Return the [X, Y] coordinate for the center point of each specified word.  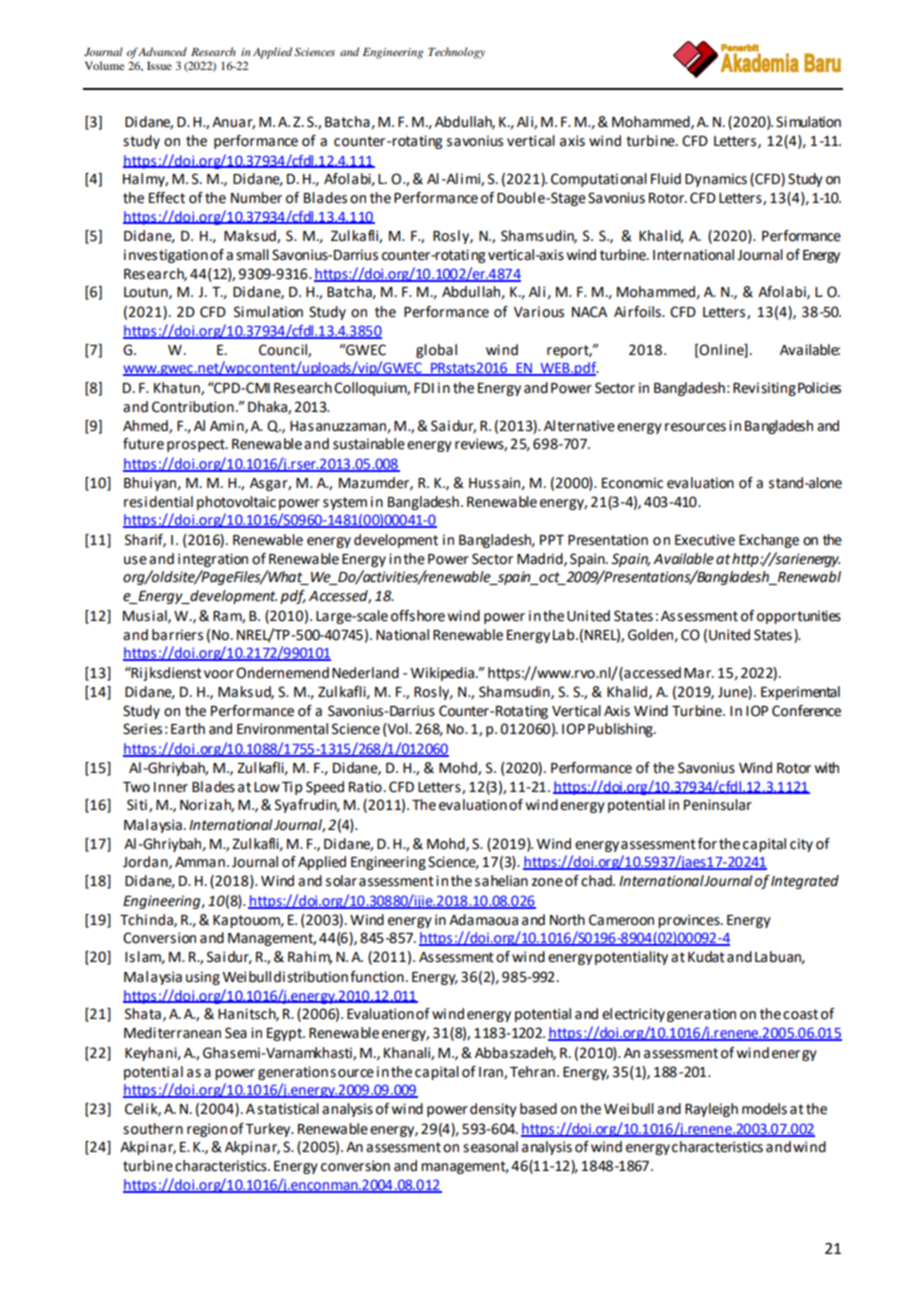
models [764, 1109]
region [207, 1130]
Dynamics [716, 180]
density [493, 1110]
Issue [159, 65]
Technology [456, 53]
